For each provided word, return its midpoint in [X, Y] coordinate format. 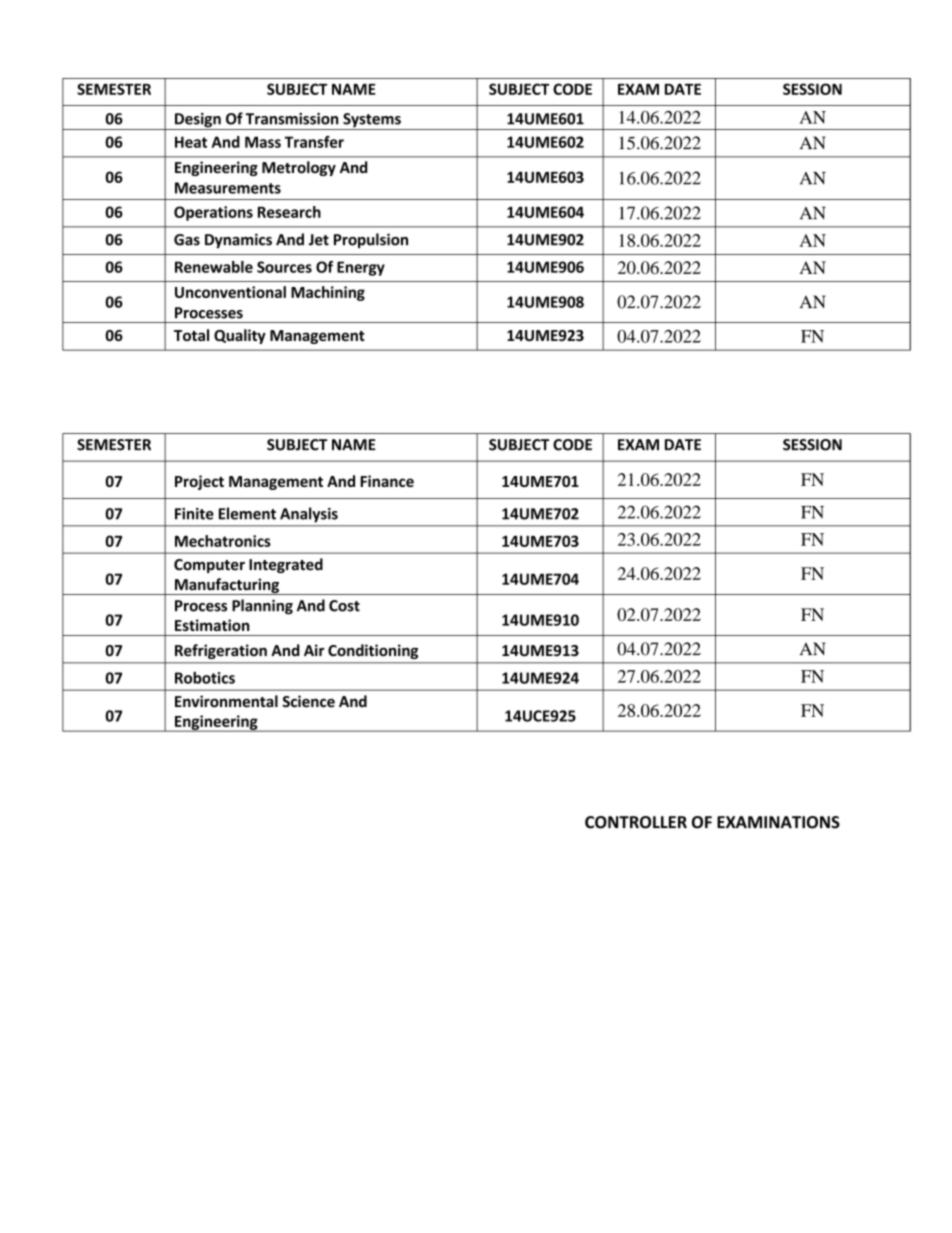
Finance [387, 481]
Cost [344, 606]
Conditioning [373, 651]
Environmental [226, 701]
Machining [328, 293]
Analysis [309, 514]
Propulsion [371, 240]
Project [199, 482]
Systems [372, 121]
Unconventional [230, 292]
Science [308, 701]
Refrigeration [221, 651]
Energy [361, 268]
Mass [263, 142]
